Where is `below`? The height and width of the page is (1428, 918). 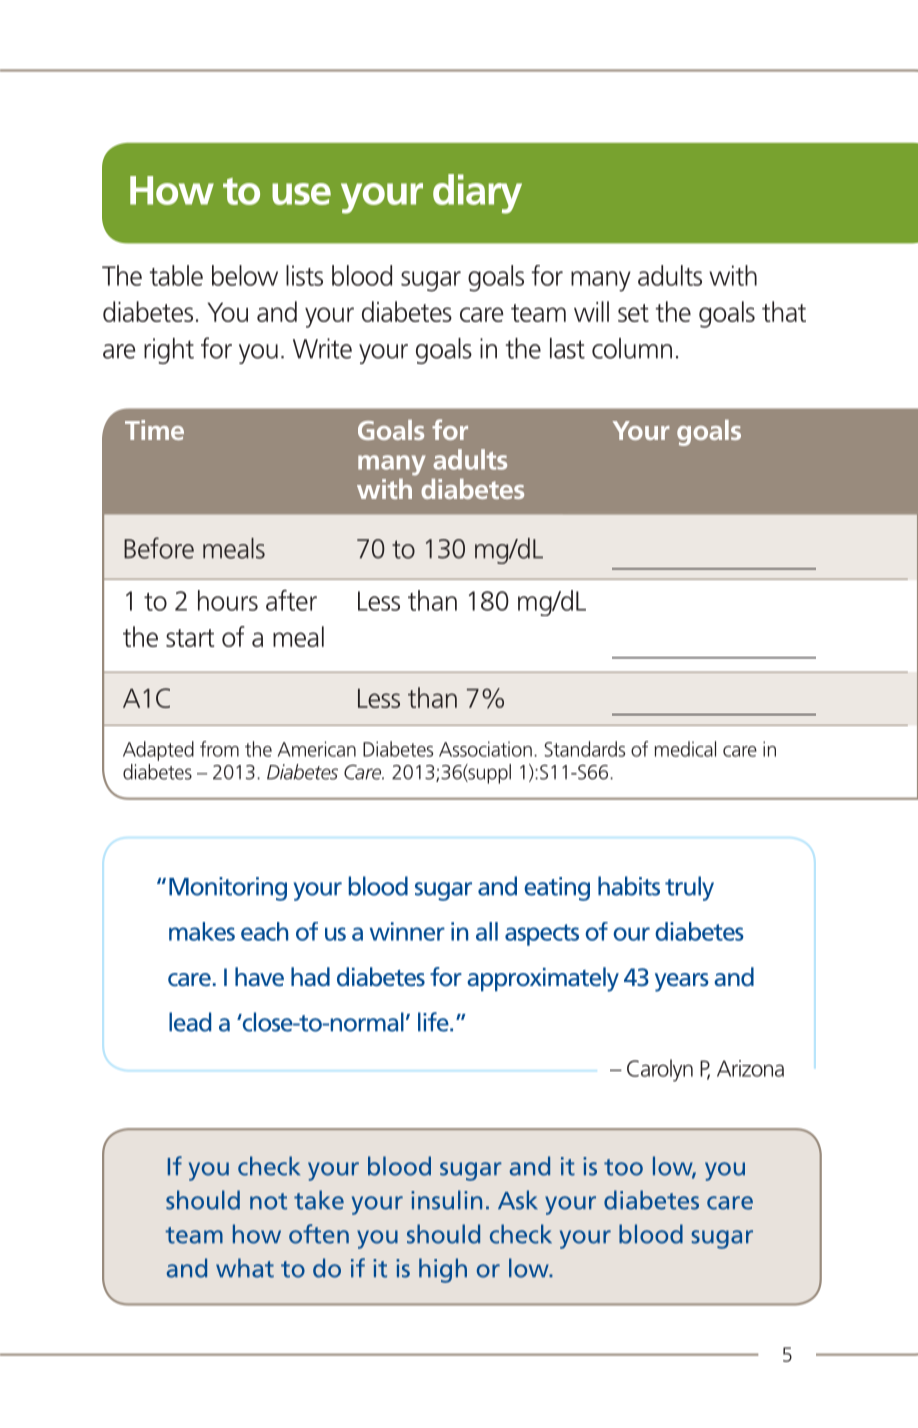 below is located at coordinates (245, 275).
